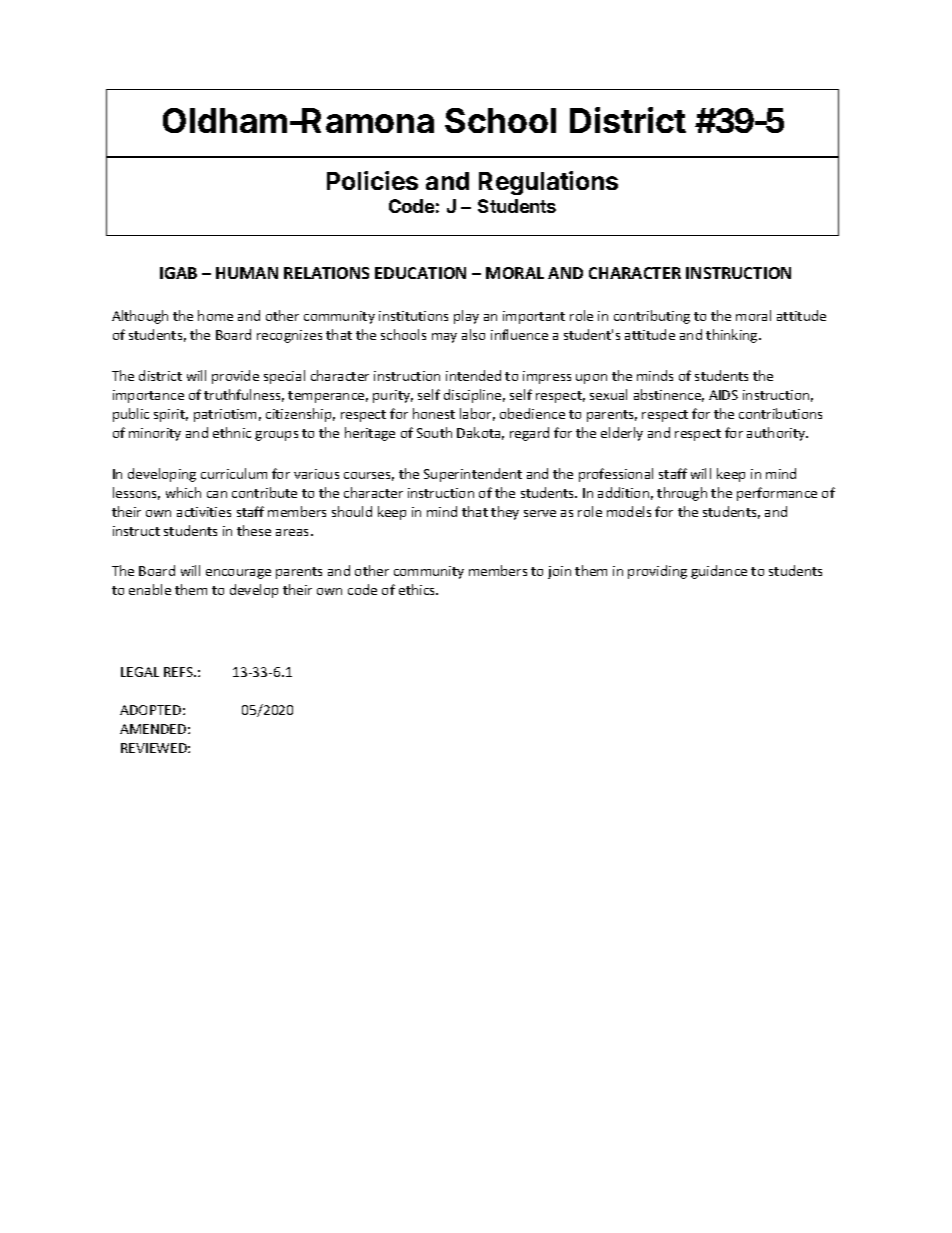 The width and height of the image is (952, 1233). What do you see at coordinates (254, 530) in the image?
I see `these` at bounding box center [254, 530].
